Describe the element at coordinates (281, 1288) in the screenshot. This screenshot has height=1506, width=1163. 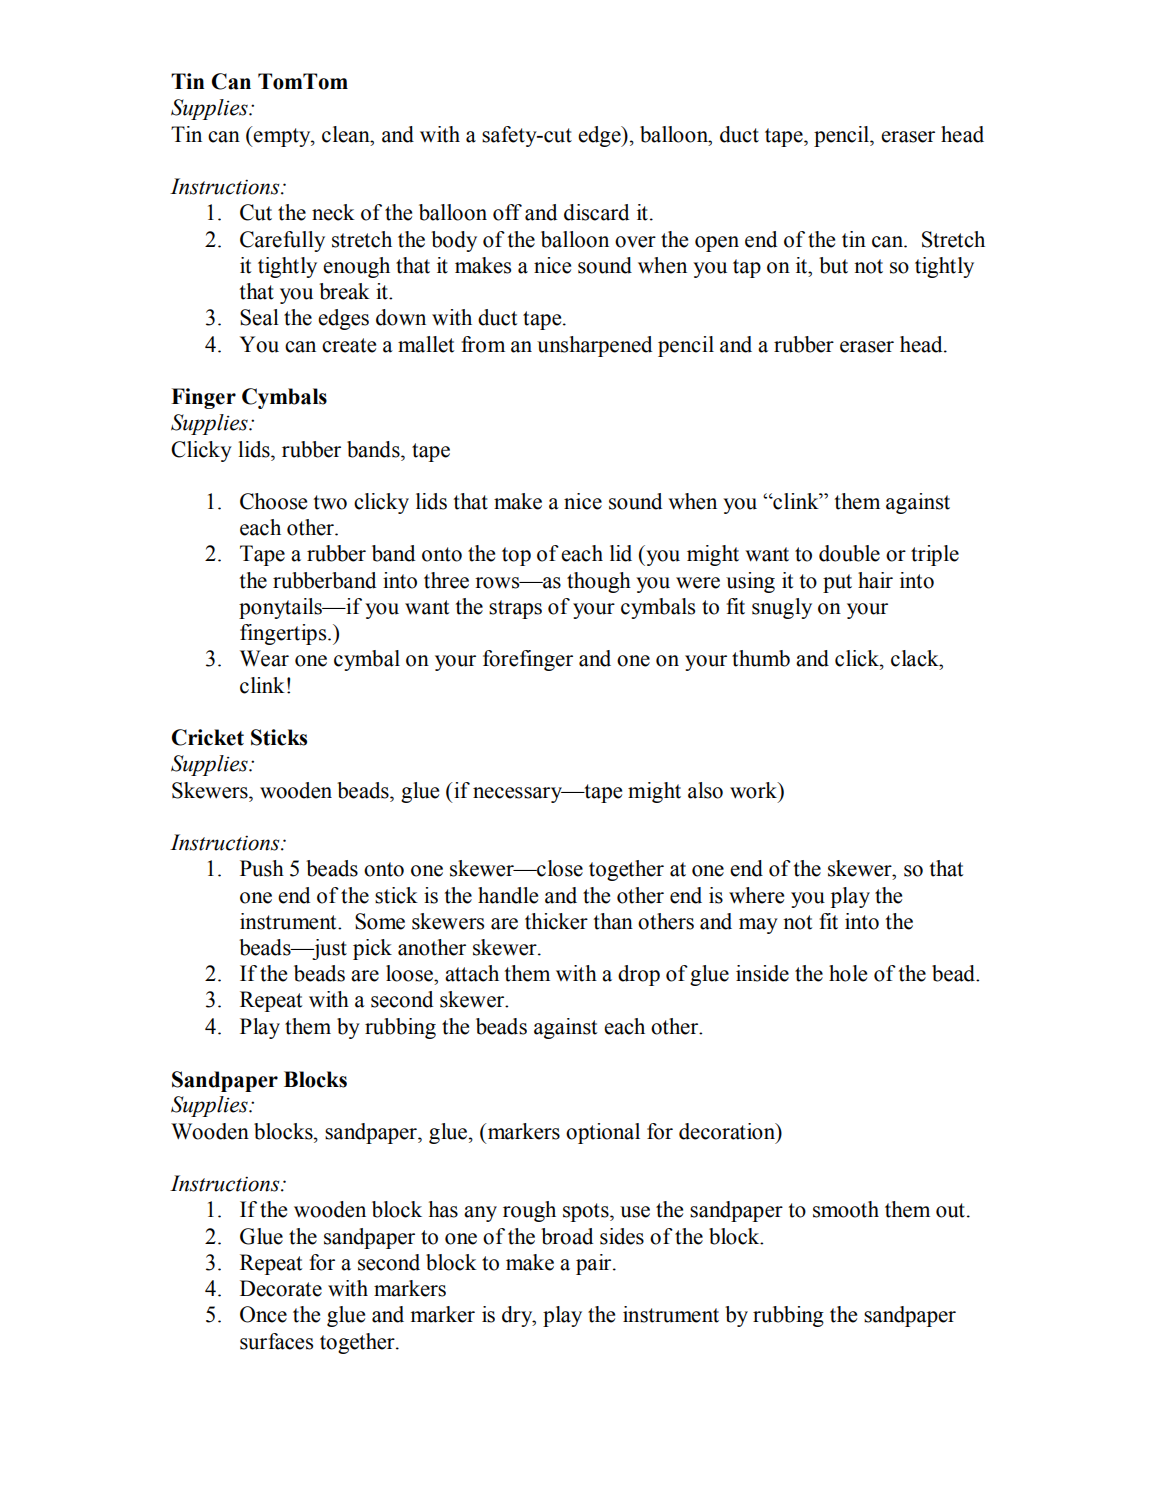
I see `Decorate` at that location.
